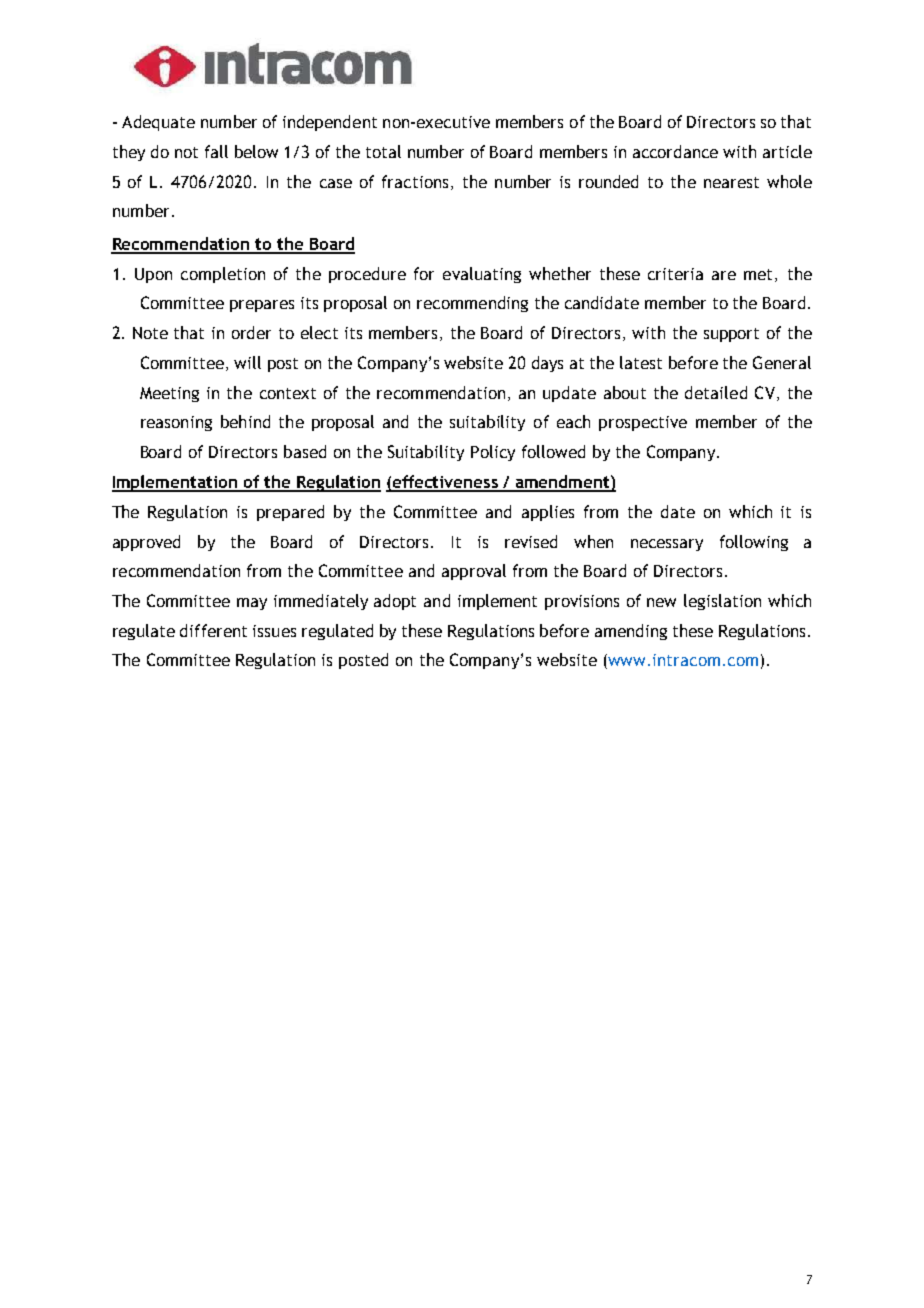  Describe the element at coordinates (213, 630) in the screenshot. I see `different` at that location.
